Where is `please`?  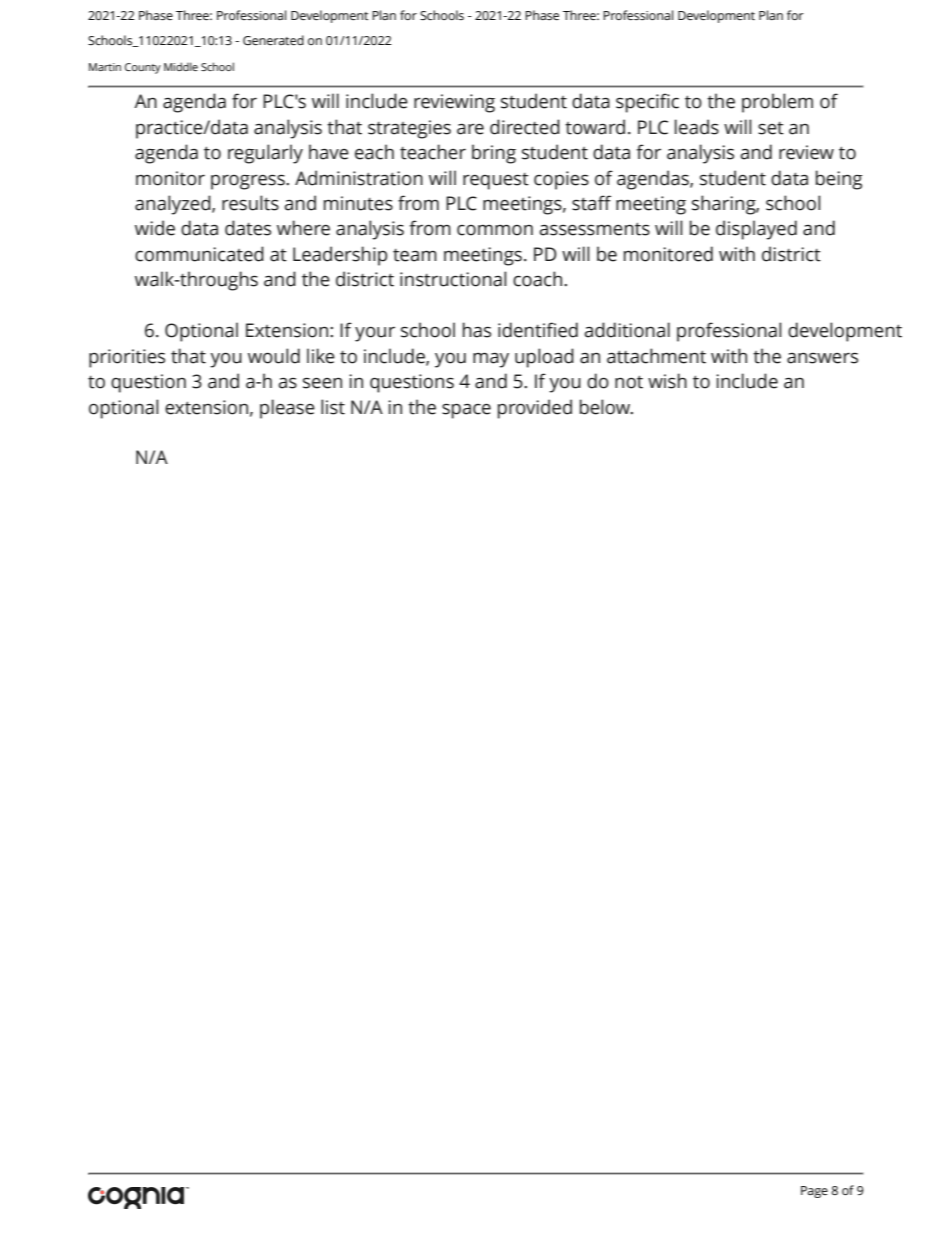
please is located at coordinates (287, 409).
